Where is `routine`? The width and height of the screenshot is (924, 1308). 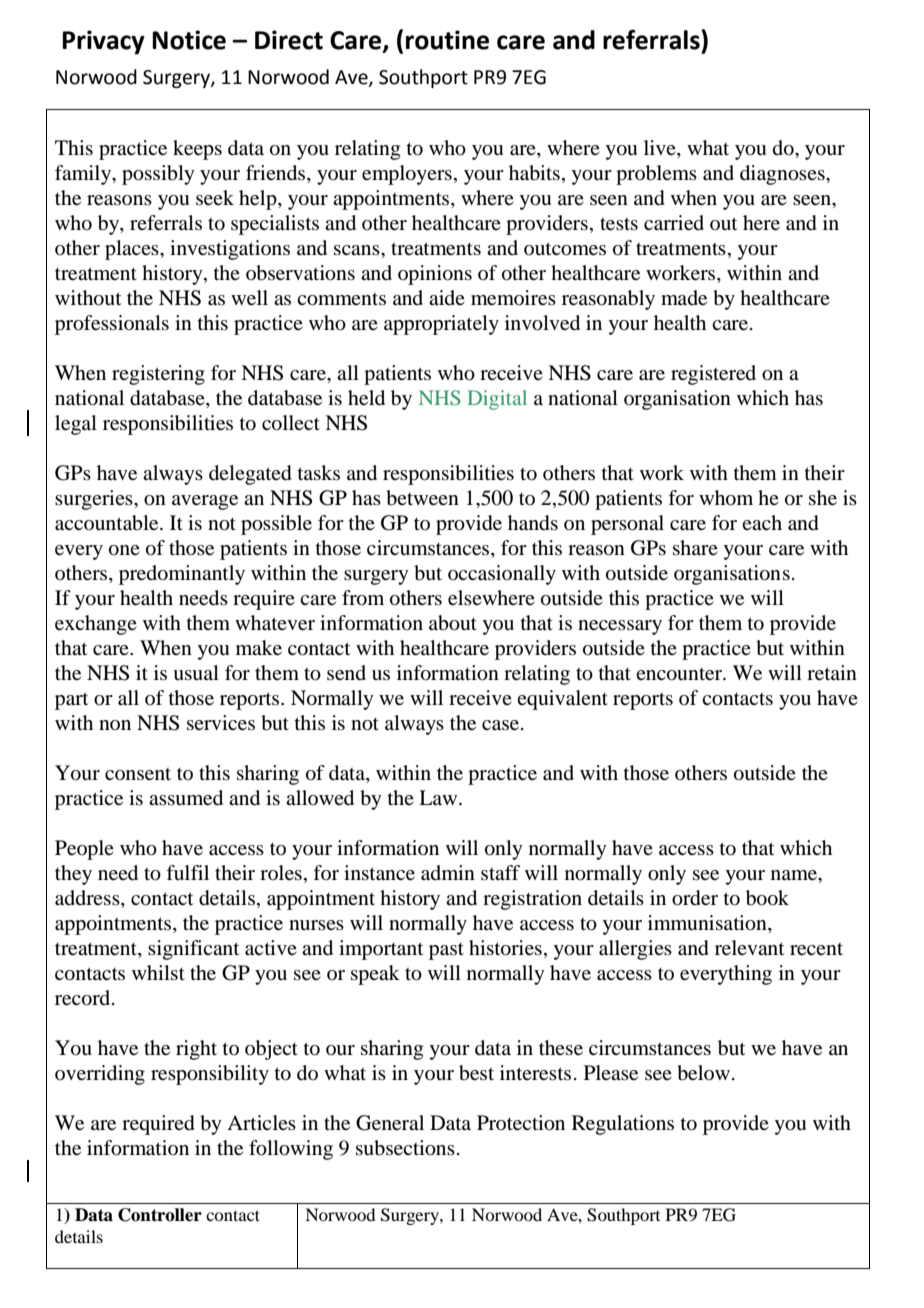 routine is located at coordinates (447, 40).
